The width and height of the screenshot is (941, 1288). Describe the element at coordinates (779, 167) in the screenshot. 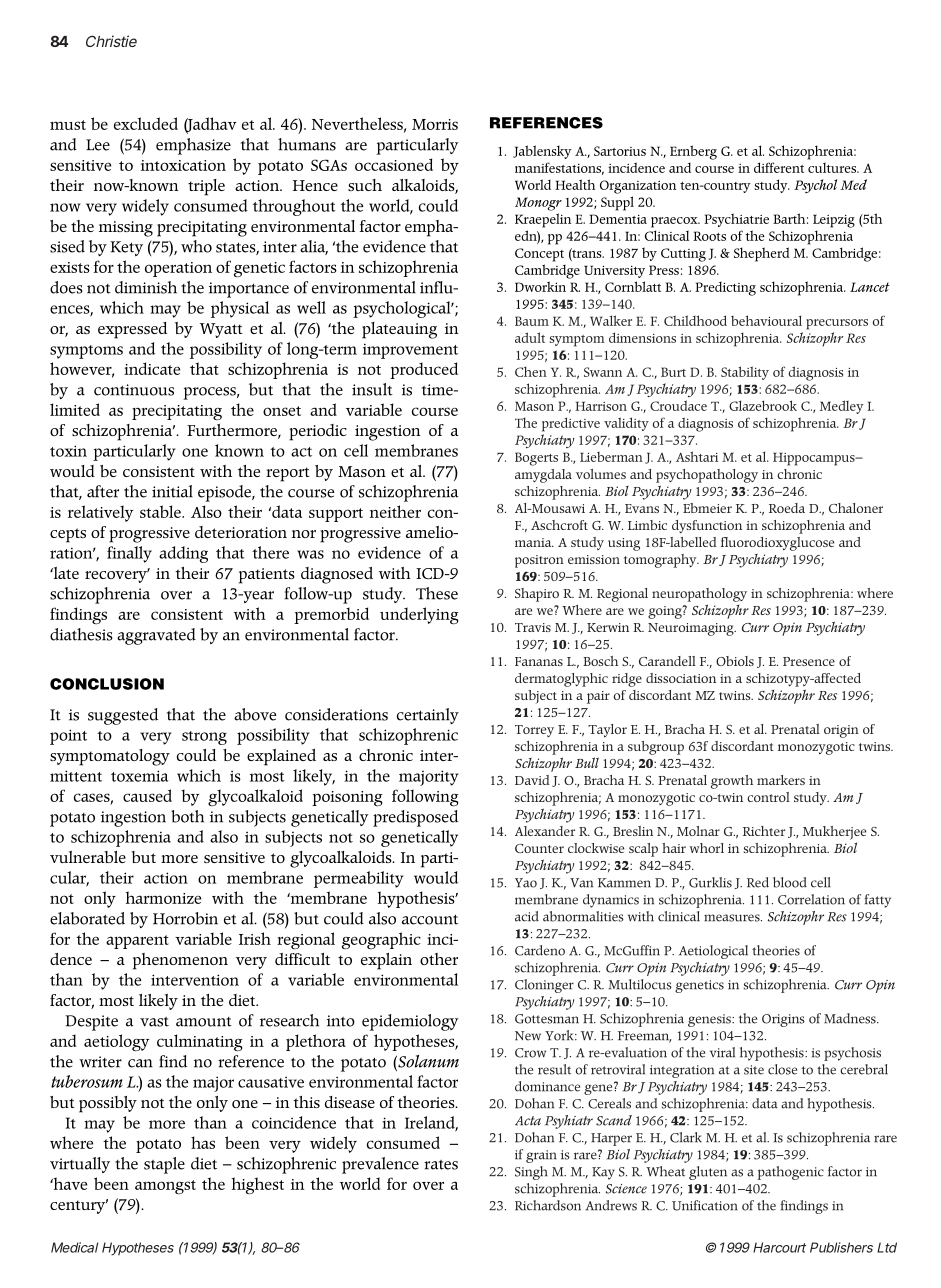

I see `different` at that location.
